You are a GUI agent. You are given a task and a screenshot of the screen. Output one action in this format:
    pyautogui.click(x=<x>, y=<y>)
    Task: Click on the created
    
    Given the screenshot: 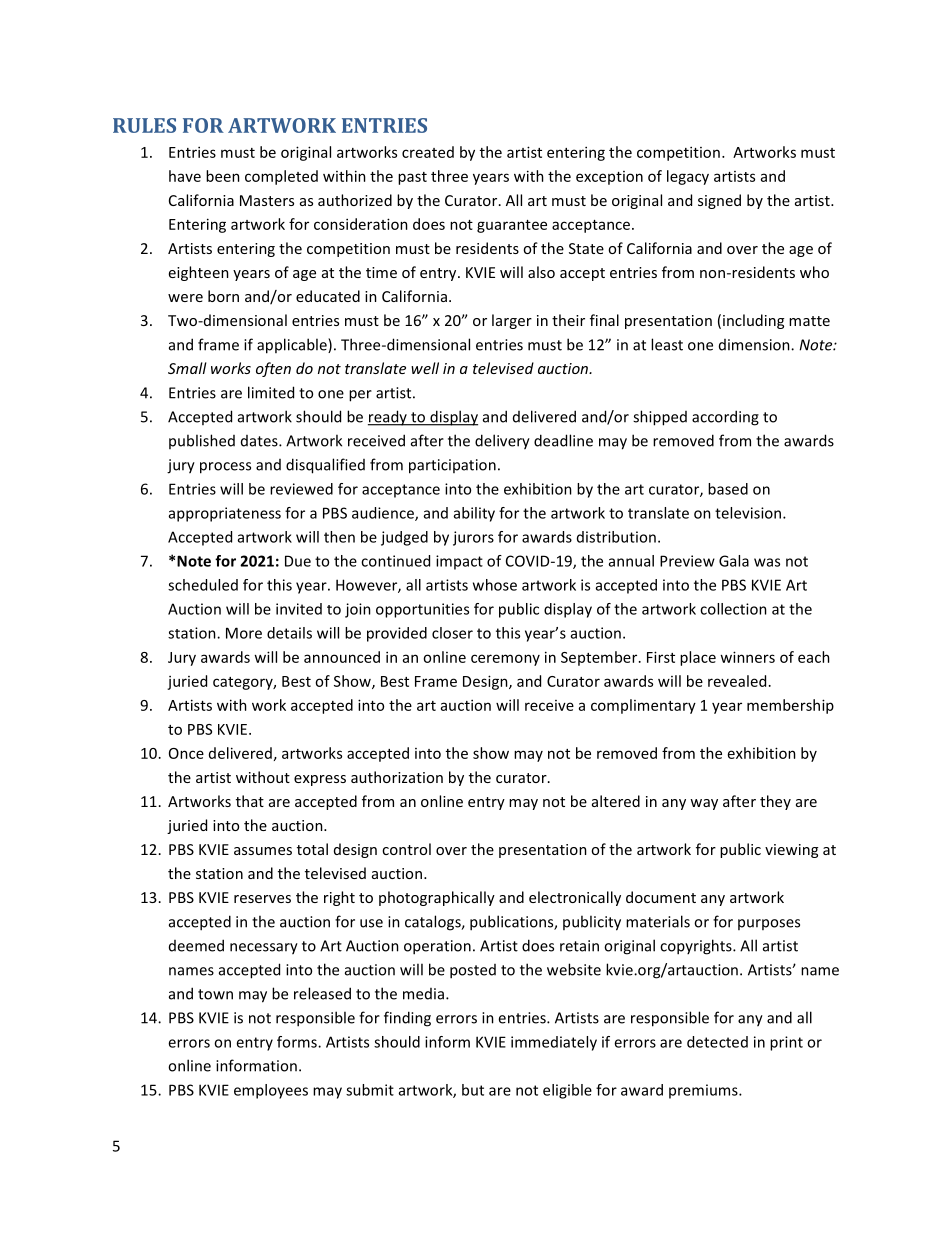 What is the action you would take?
    pyautogui.click(x=428, y=152)
